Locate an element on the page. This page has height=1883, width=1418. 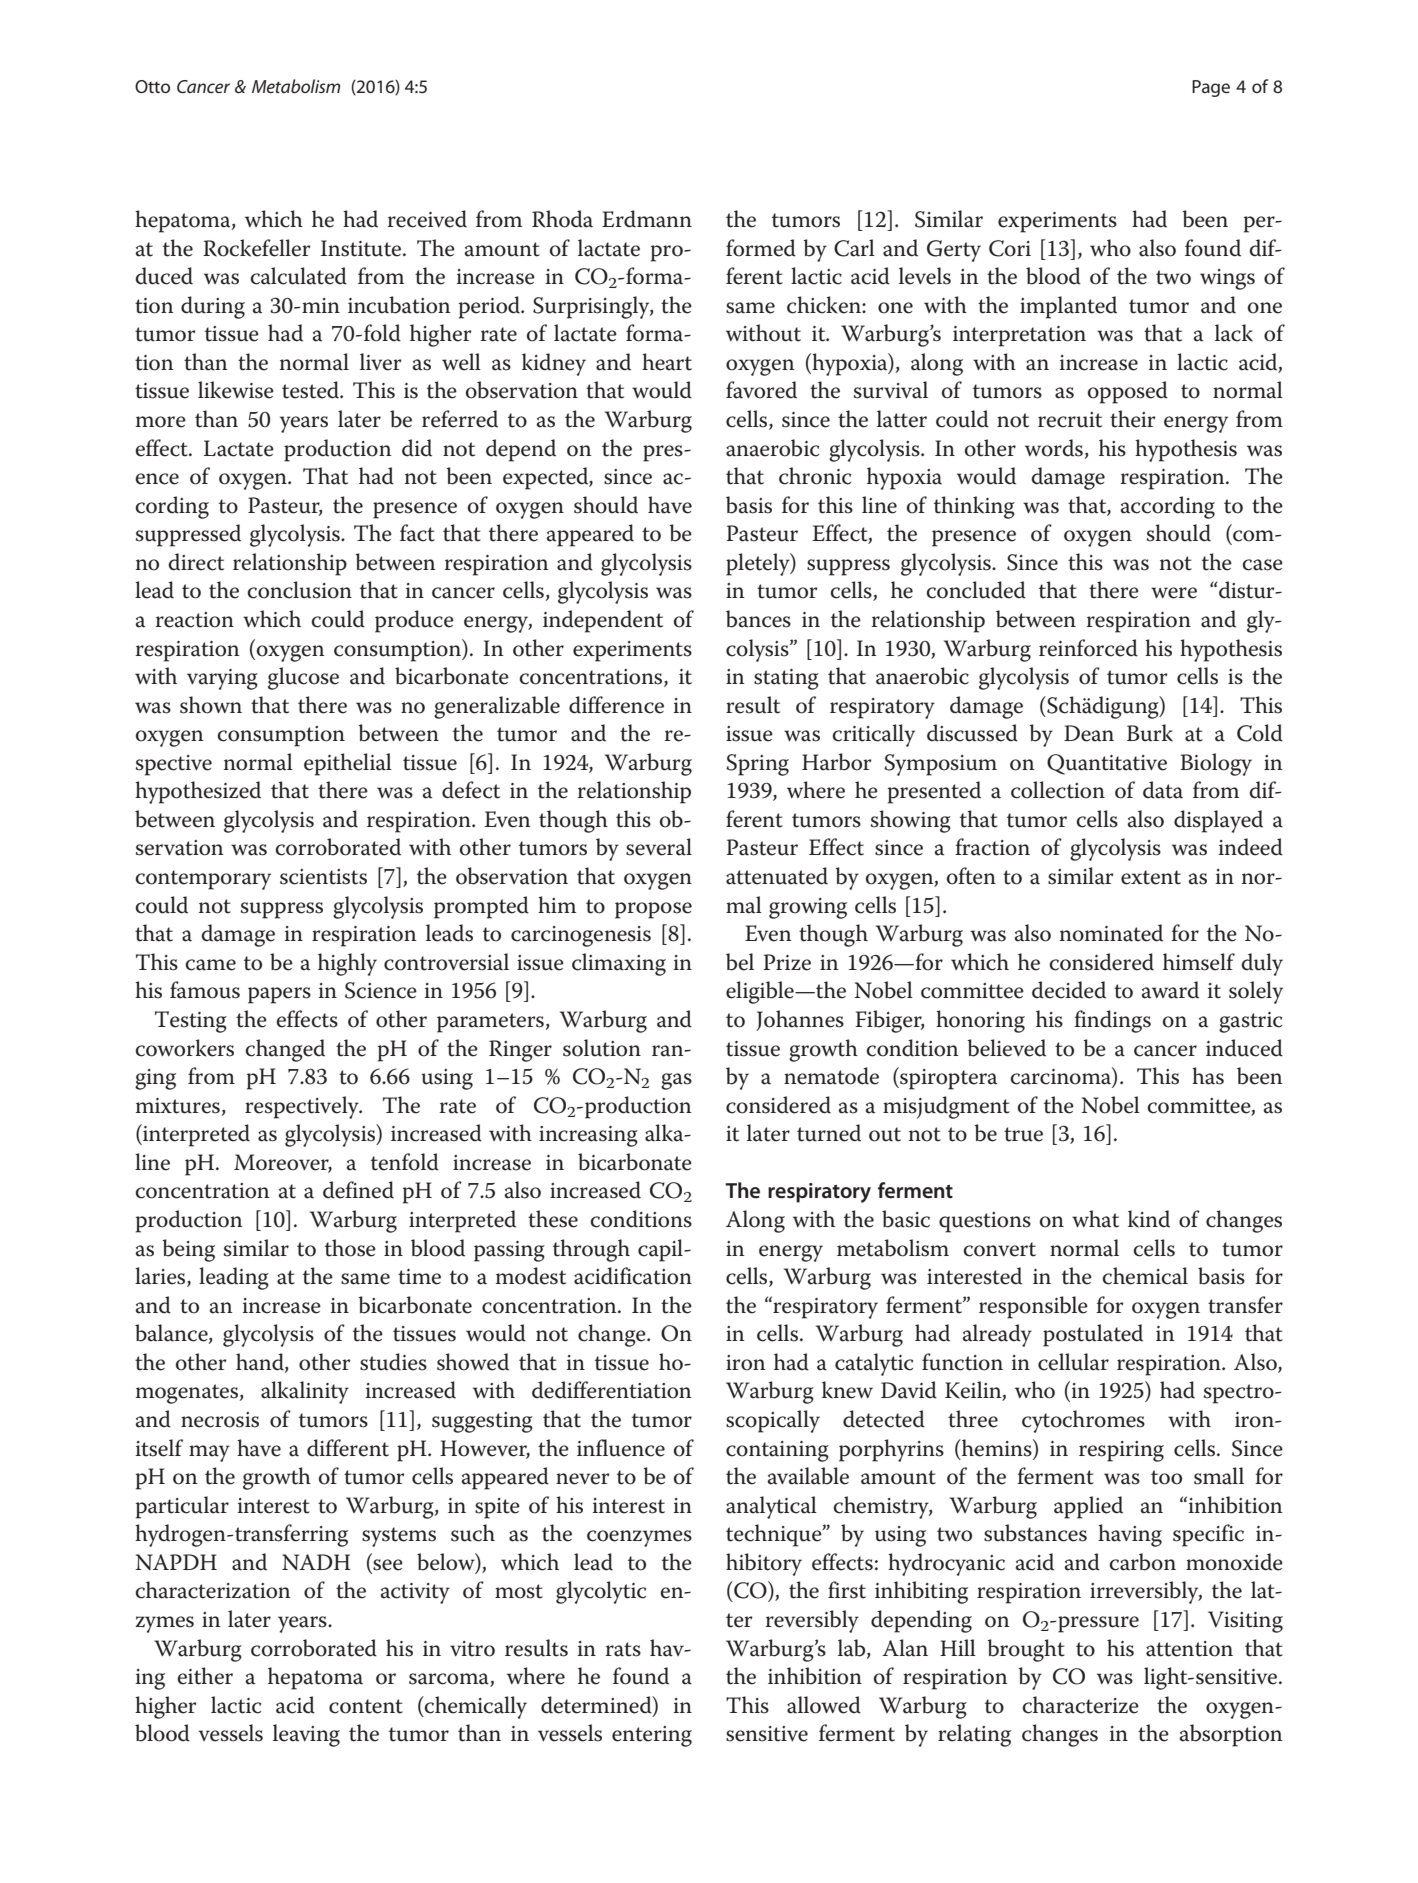
Page is located at coordinates (1211, 88).
